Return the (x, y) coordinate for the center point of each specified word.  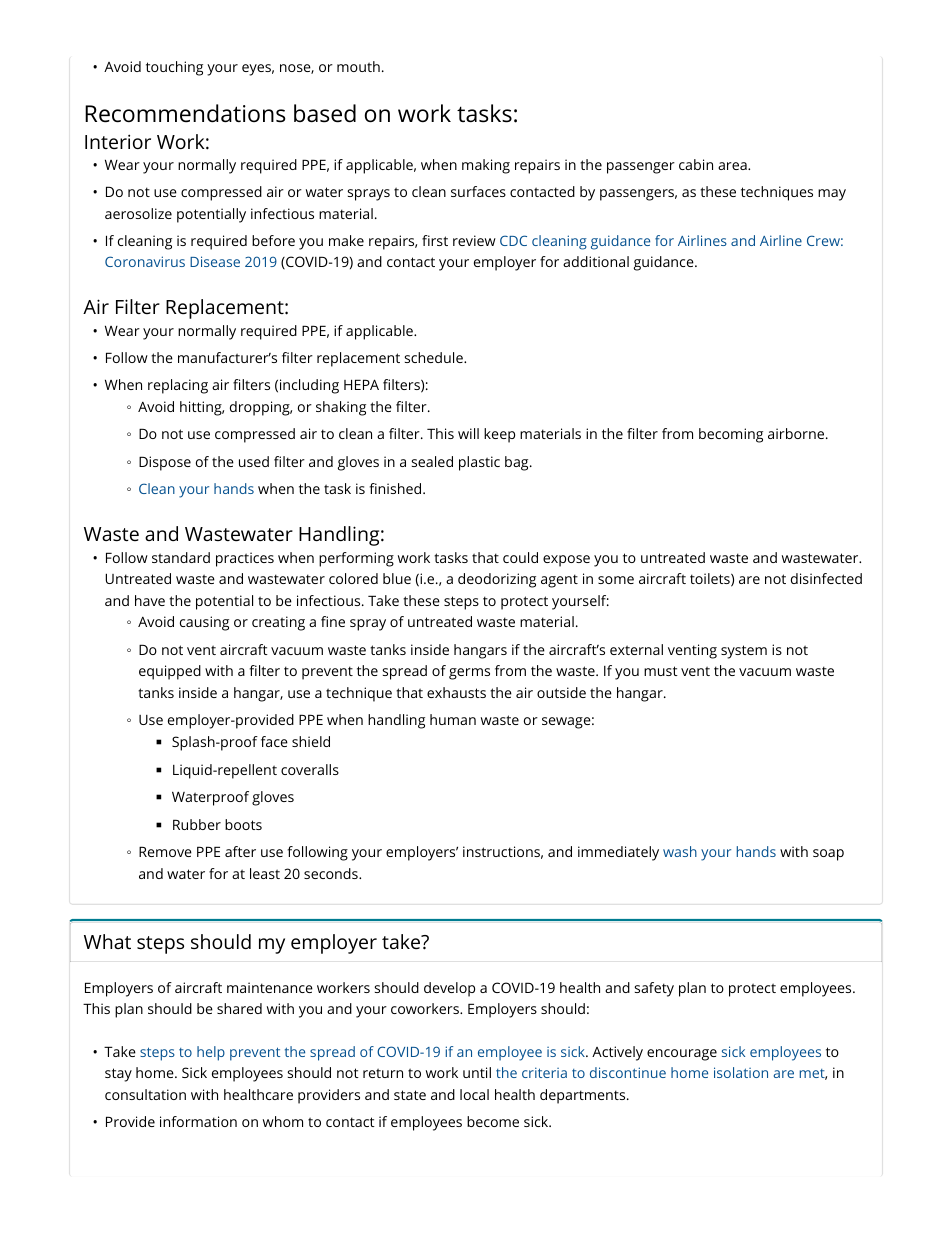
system (744, 652)
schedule (435, 357)
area (733, 166)
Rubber (197, 824)
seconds (332, 873)
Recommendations (185, 113)
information (198, 1121)
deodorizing (497, 580)
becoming (731, 435)
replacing (178, 386)
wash (680, 851)
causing (204, 623)
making (486, 166)
